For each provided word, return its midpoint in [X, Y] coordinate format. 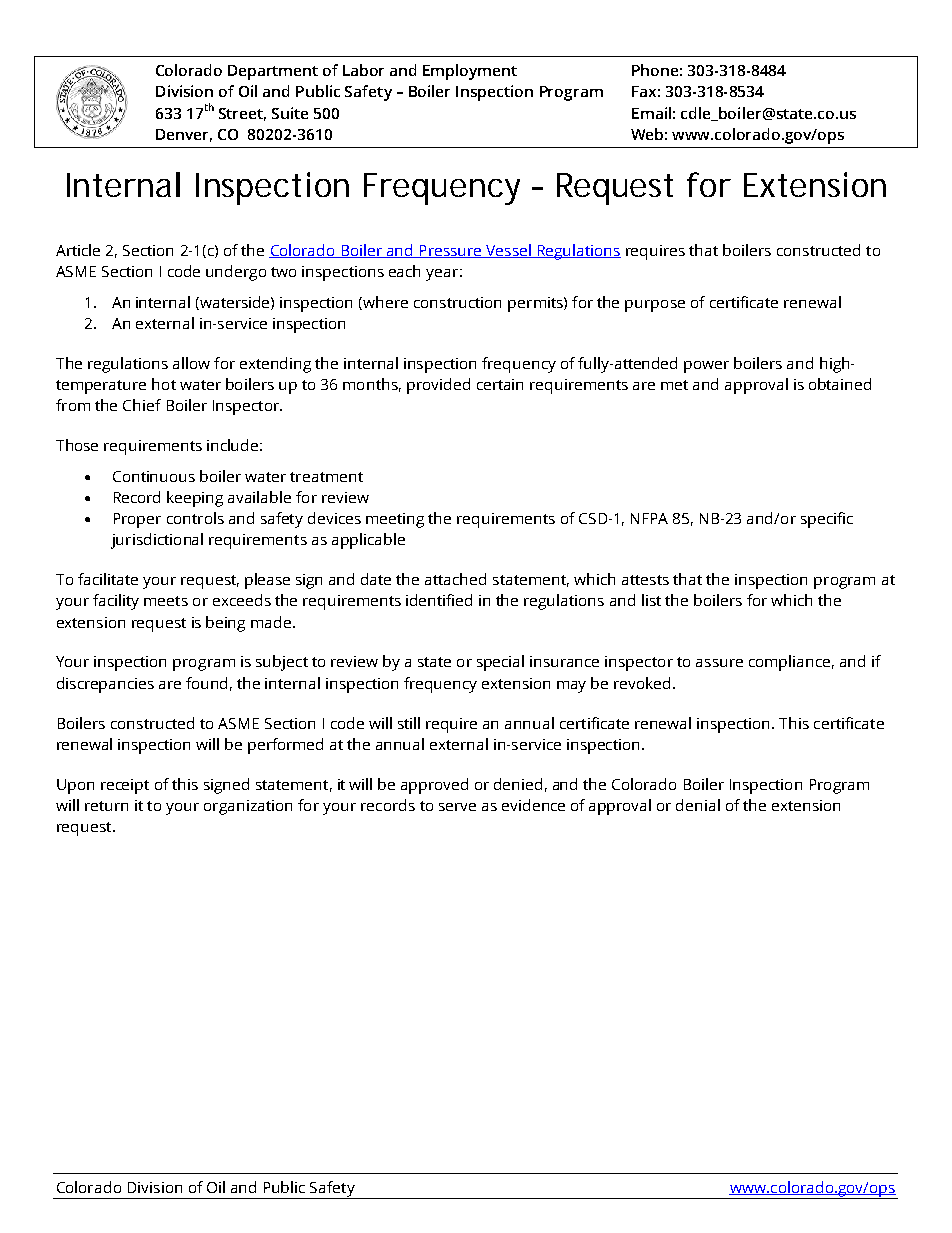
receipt [125, 786]
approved [434, 786]
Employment [470, 72]
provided [438, 386]
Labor [363, 70]
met [674, 385]
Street [242, 114]
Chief [142, 405]
